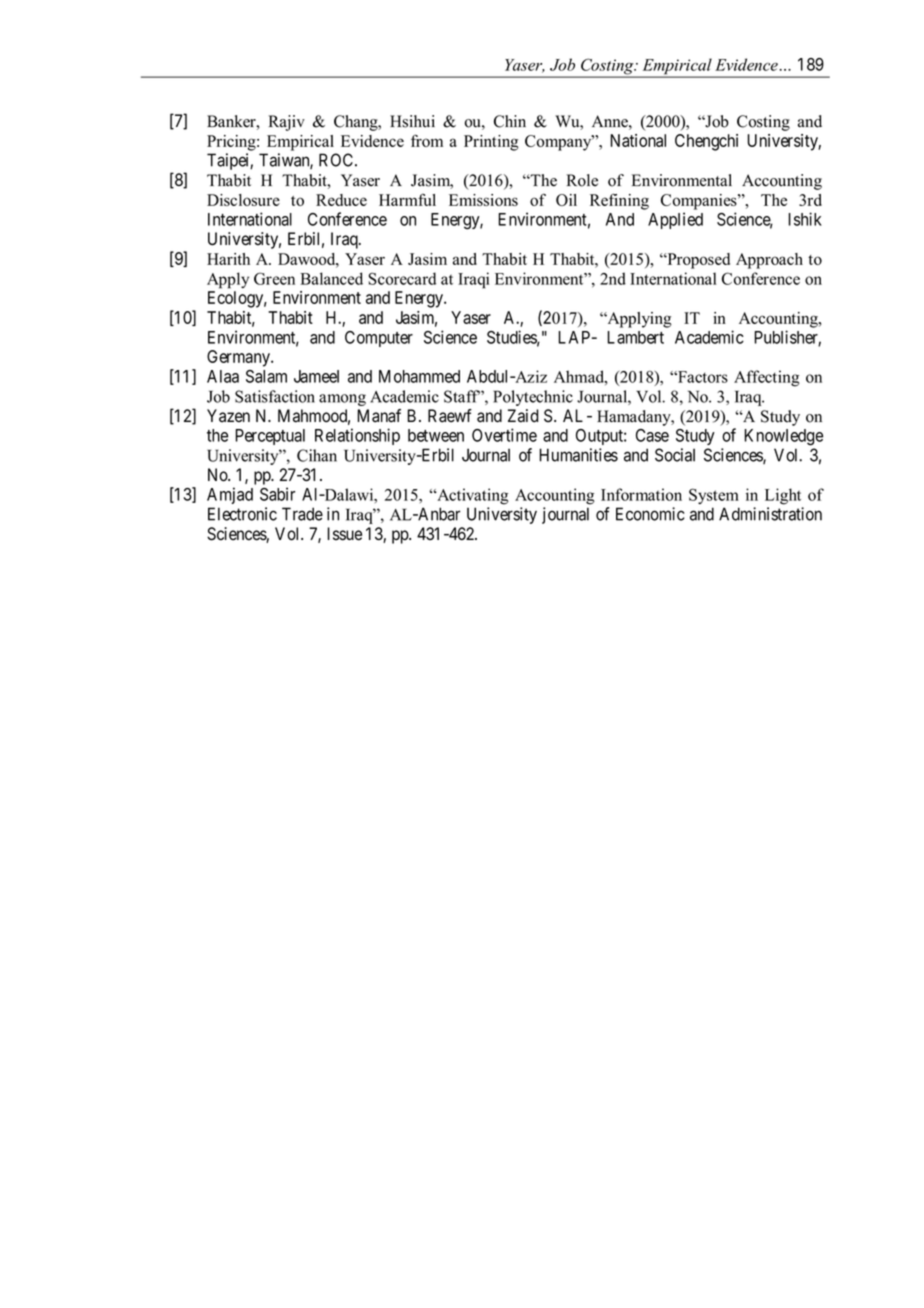  I want to click on Polytechnic, so click(533, 398).
